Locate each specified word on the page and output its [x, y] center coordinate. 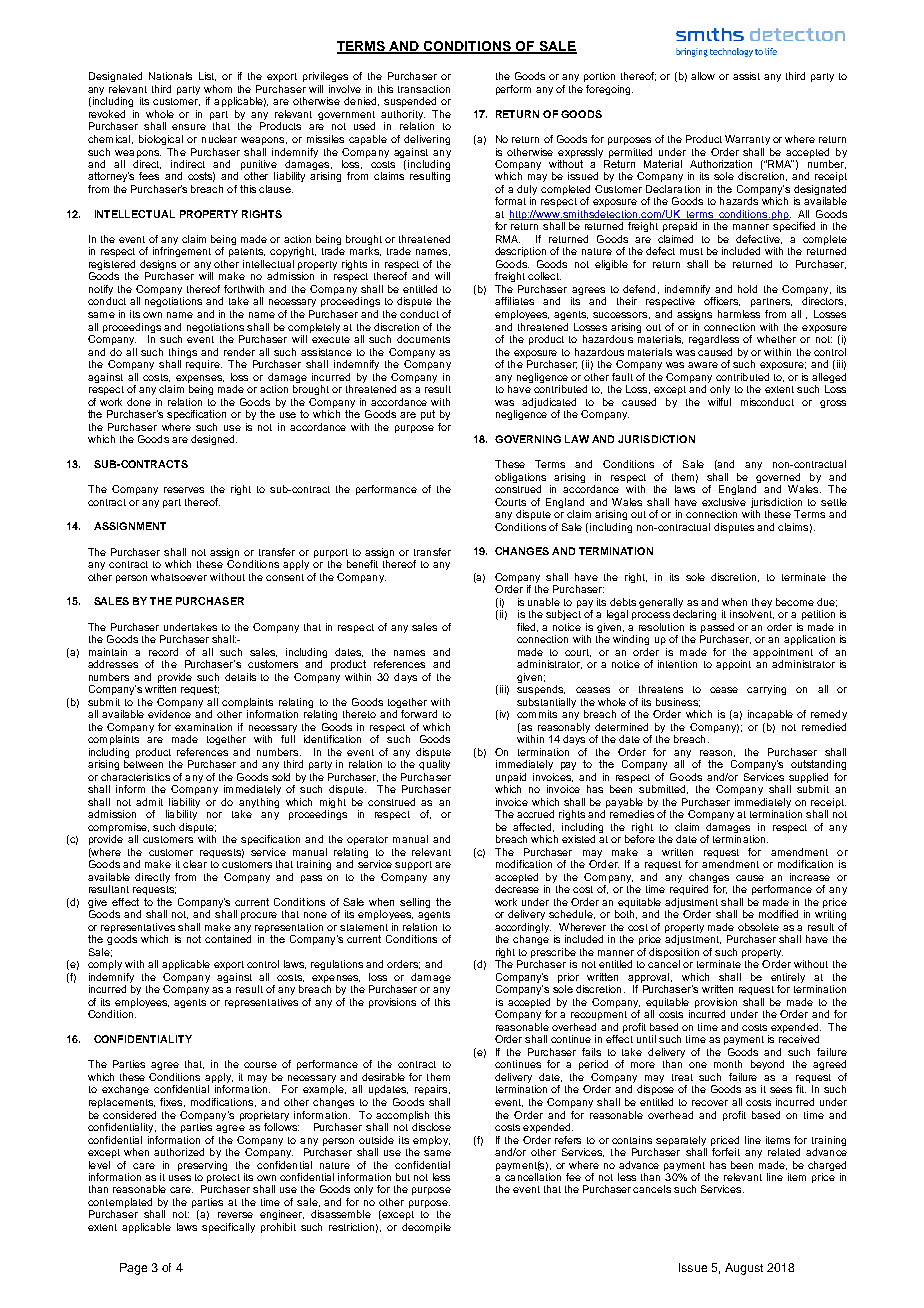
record [163, 652]
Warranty [747, 140]
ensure [189, 127]
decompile [426, 1228]
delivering [427, 140]
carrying [766, 690]
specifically [228, 1228]
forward [419, 714]
